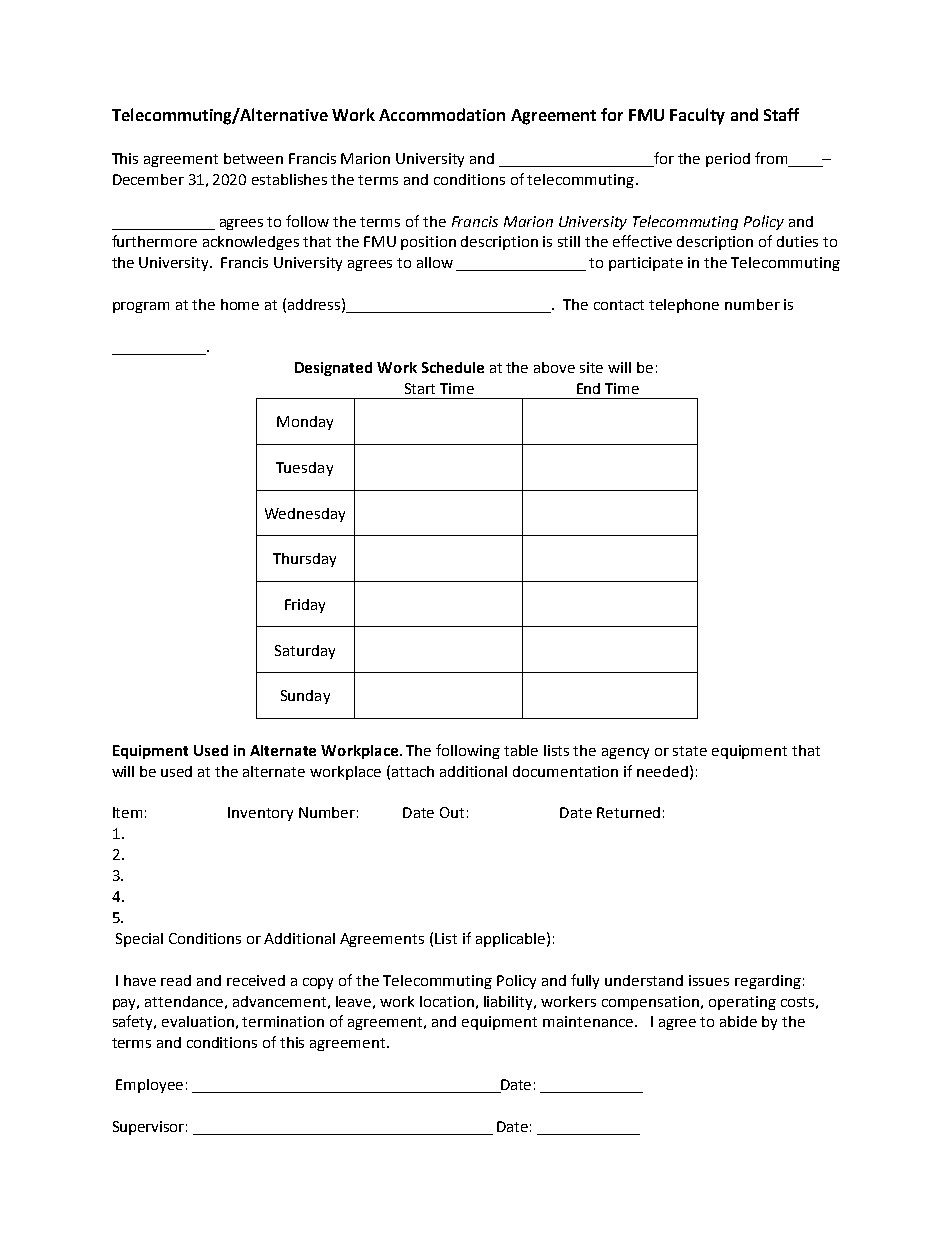  What do you see at coordinates (304, 469) in the image?
I see `Tuesday` at bounding box center [304, 469].
